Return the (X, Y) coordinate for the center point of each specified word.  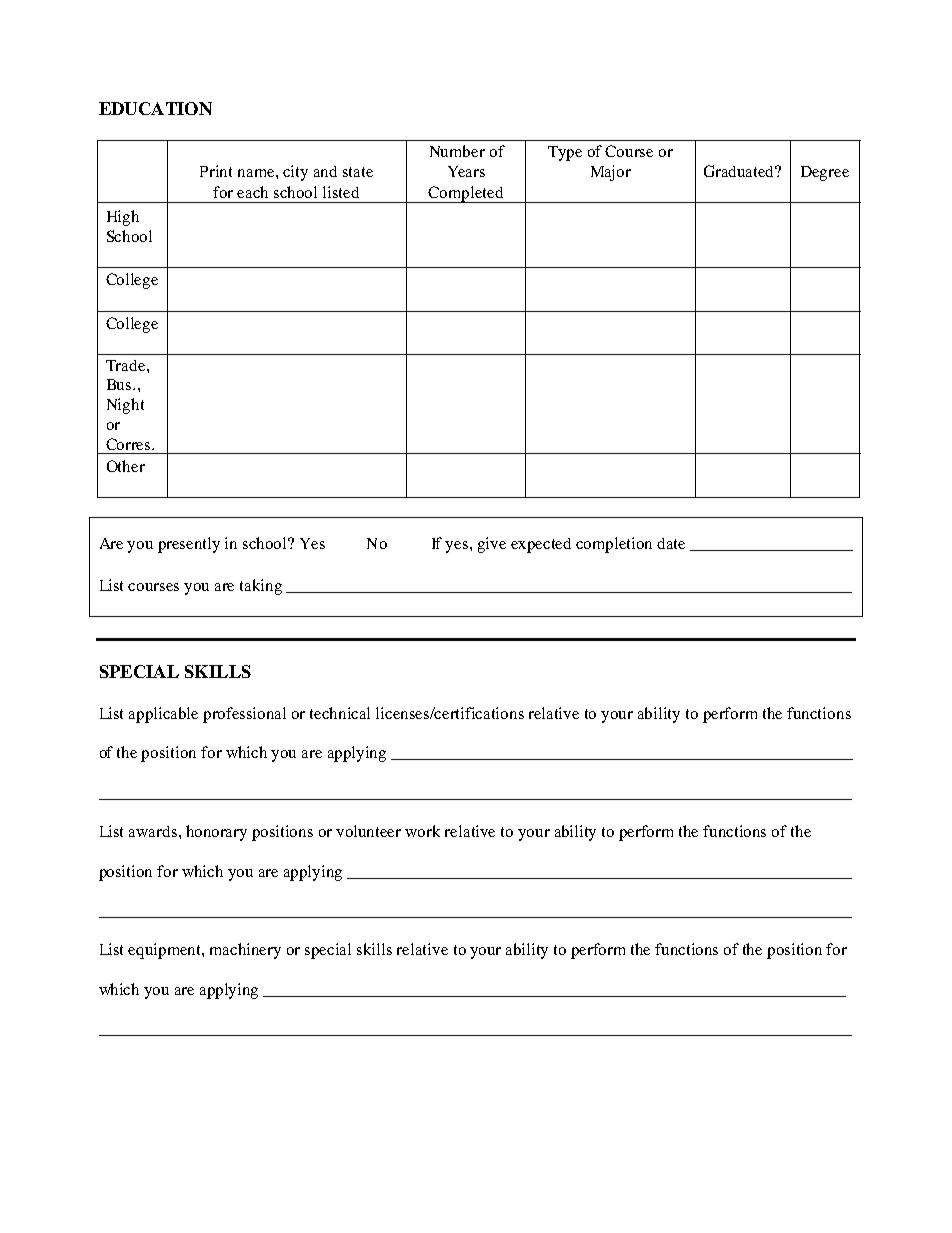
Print (216, 171)
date (671, 543)
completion (614, 545)
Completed (466, 194)
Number (457, 151)
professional (244, 715)
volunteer (368, 831)
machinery (245, 951)
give (492, 545)
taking (261, 587)
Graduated (740, 171)
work (422, 831)
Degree (825, 173)
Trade (127, 365)
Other (126, 466)
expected (541, 545)
